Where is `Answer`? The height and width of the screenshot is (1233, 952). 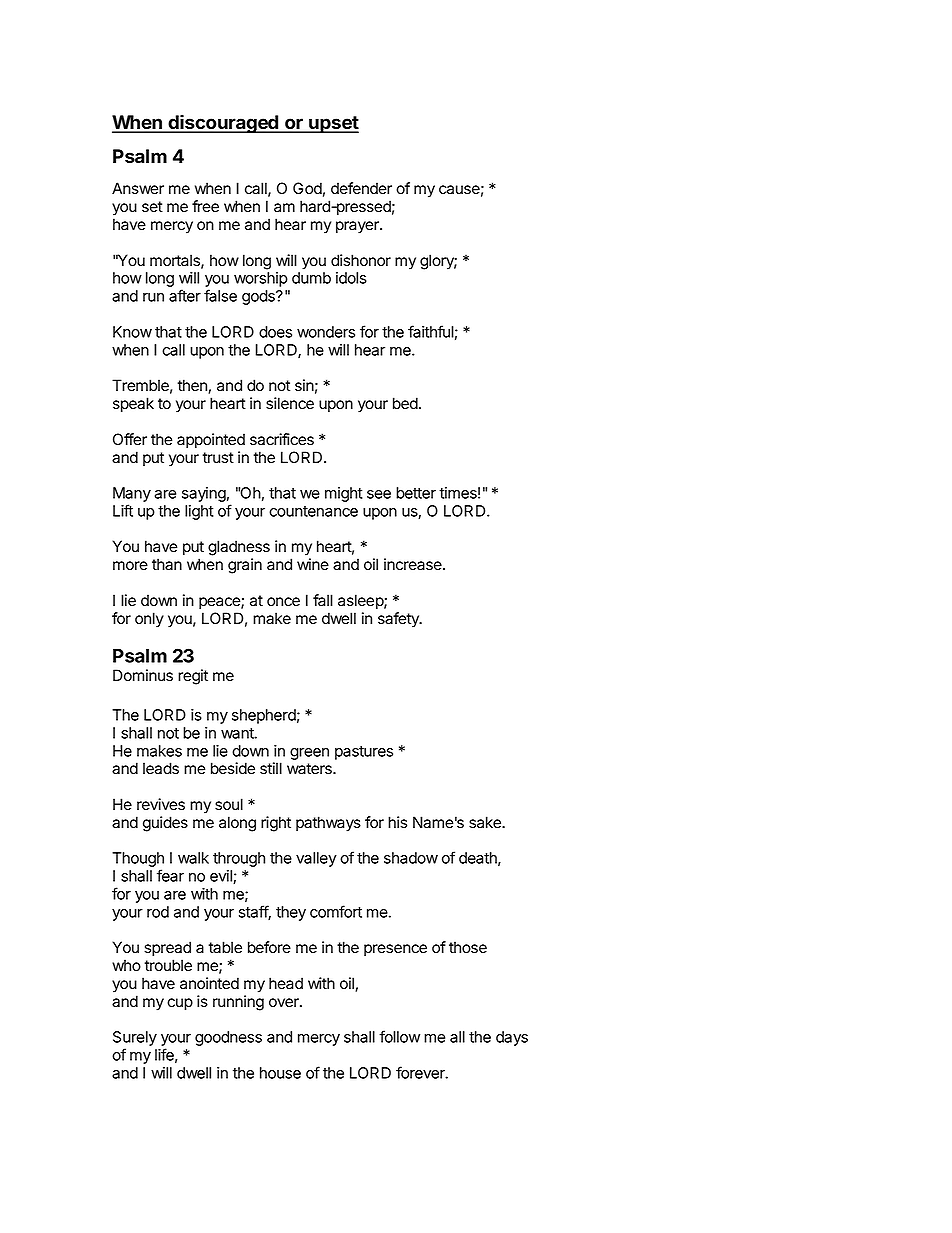 Answer is located at coordinates (138, 188).
